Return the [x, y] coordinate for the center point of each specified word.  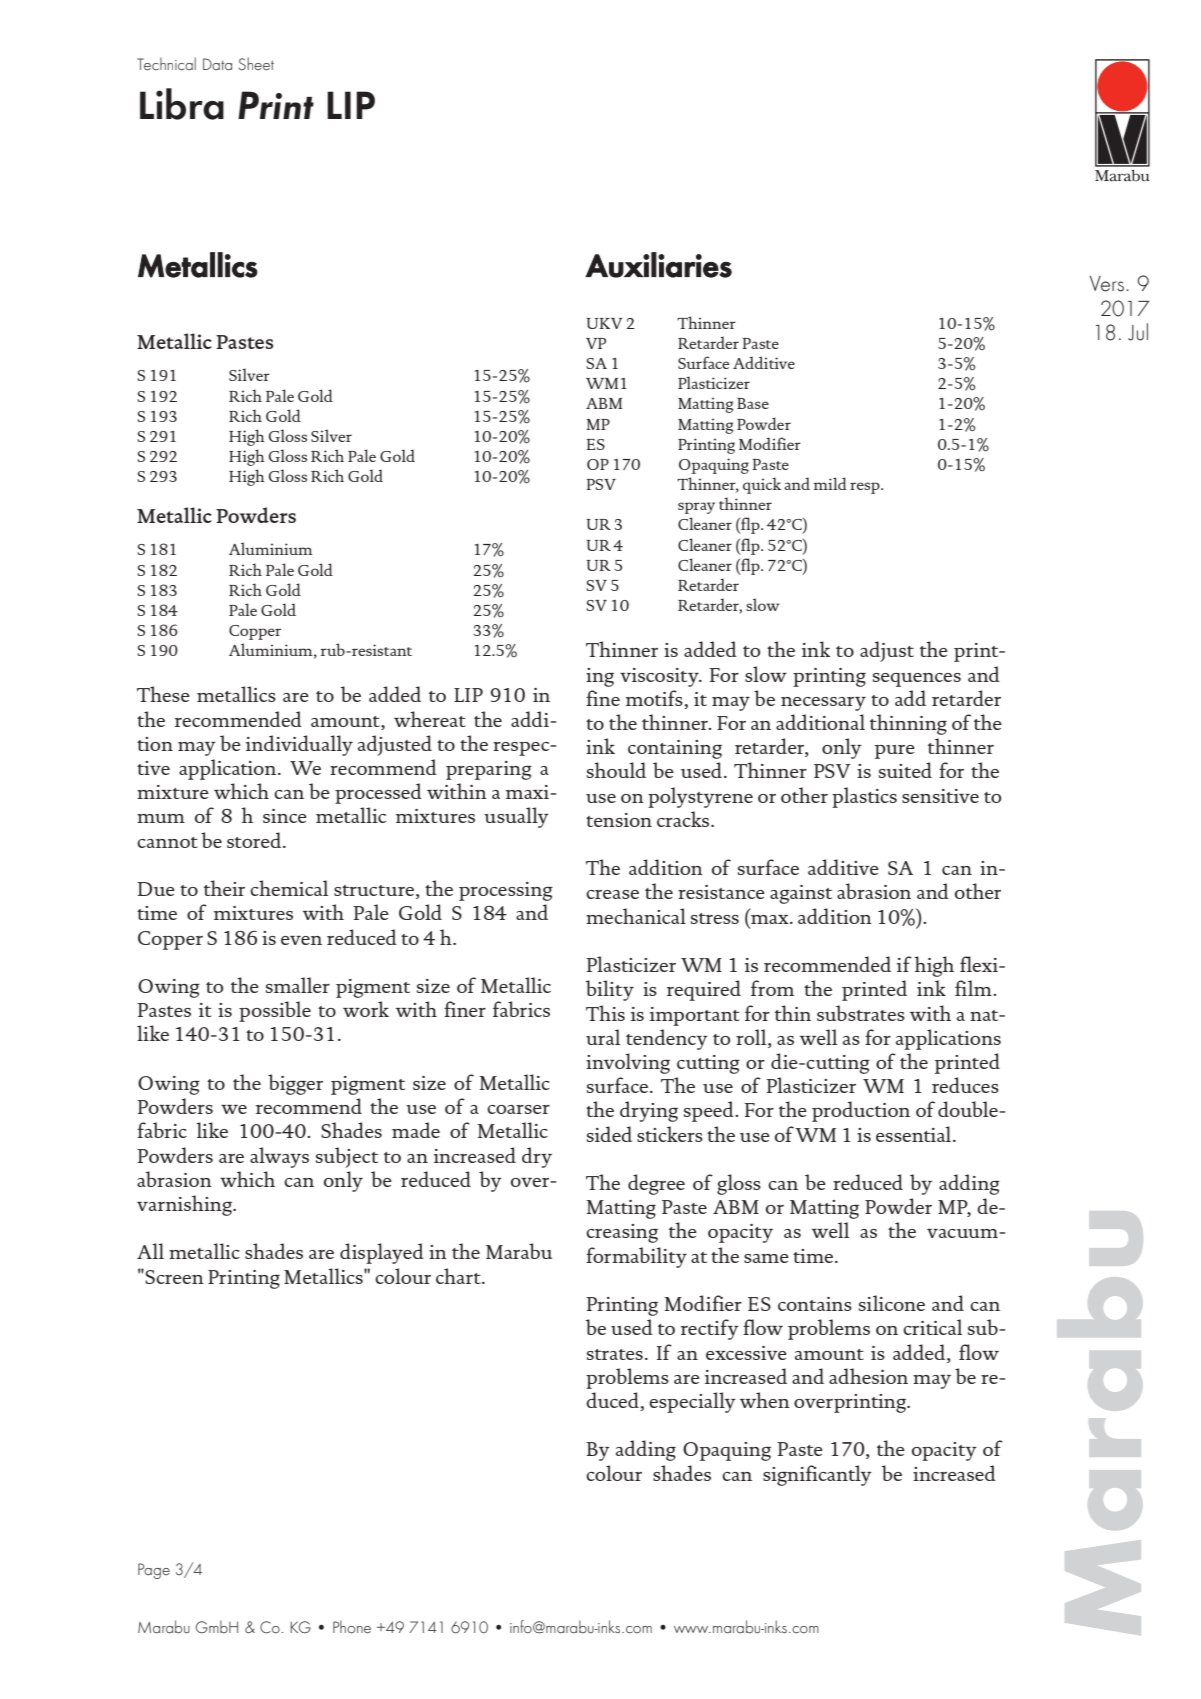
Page [154, 1571]
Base [753, 403]
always [279, 1157]
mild [830, 483]
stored [255, 840]
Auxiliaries [658, 265]
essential [915, 1134]
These [163, 694]
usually [516, 817]
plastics [864, 797]
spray [696, 508]
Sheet [256, 64]
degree [656, 1184]
